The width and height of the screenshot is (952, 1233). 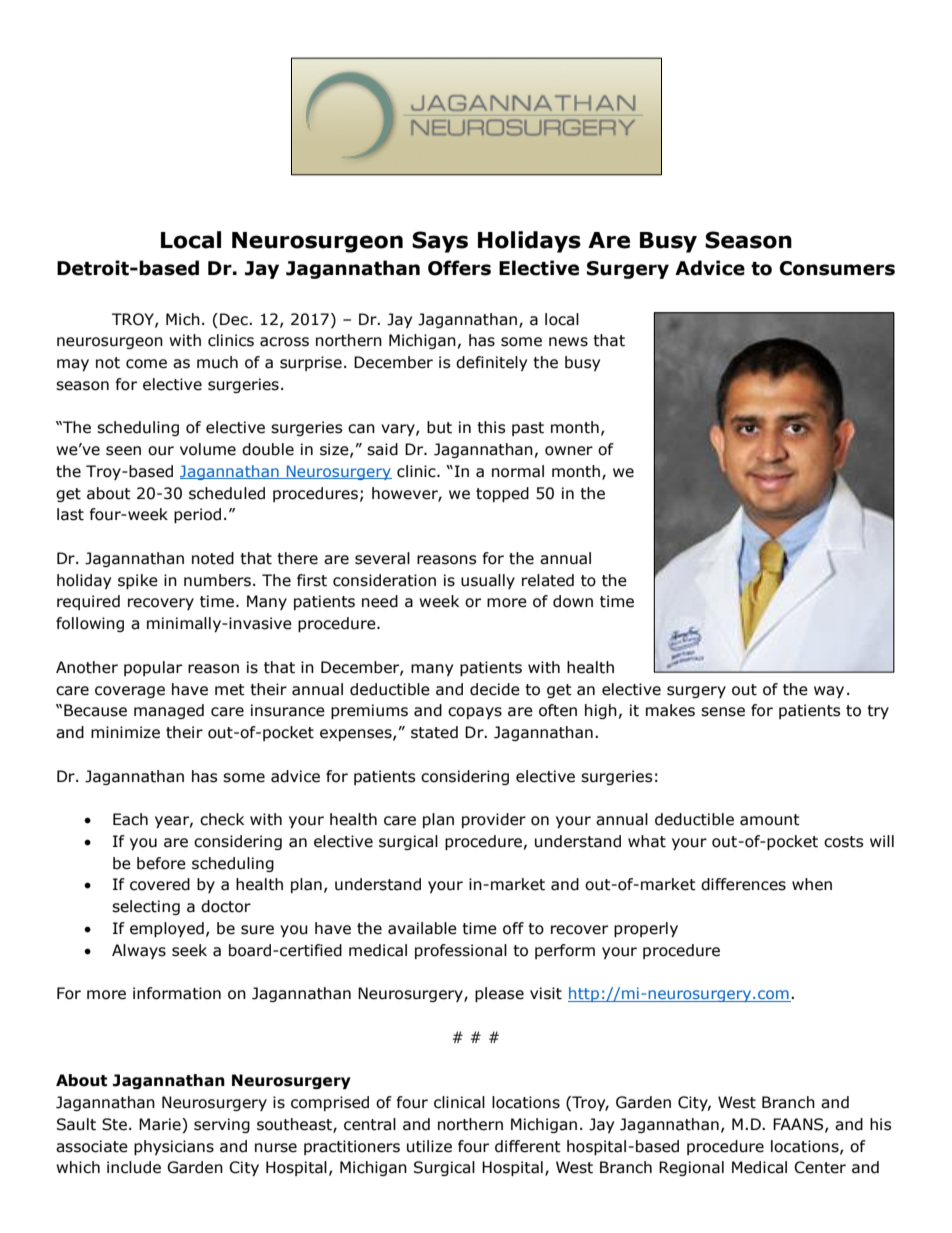 I want to click on before, so click(x=161, y=863).
